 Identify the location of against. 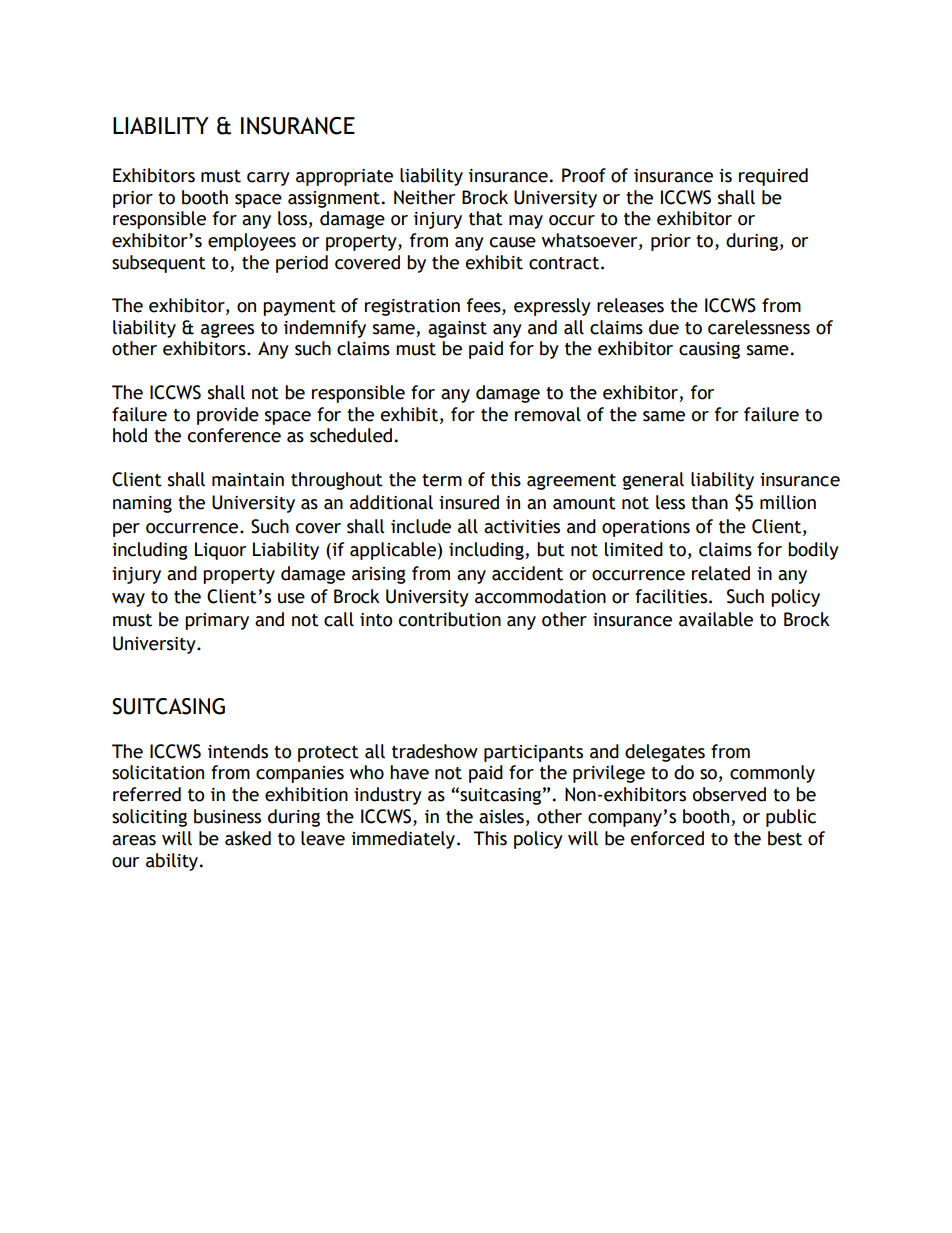
(457, 329).
